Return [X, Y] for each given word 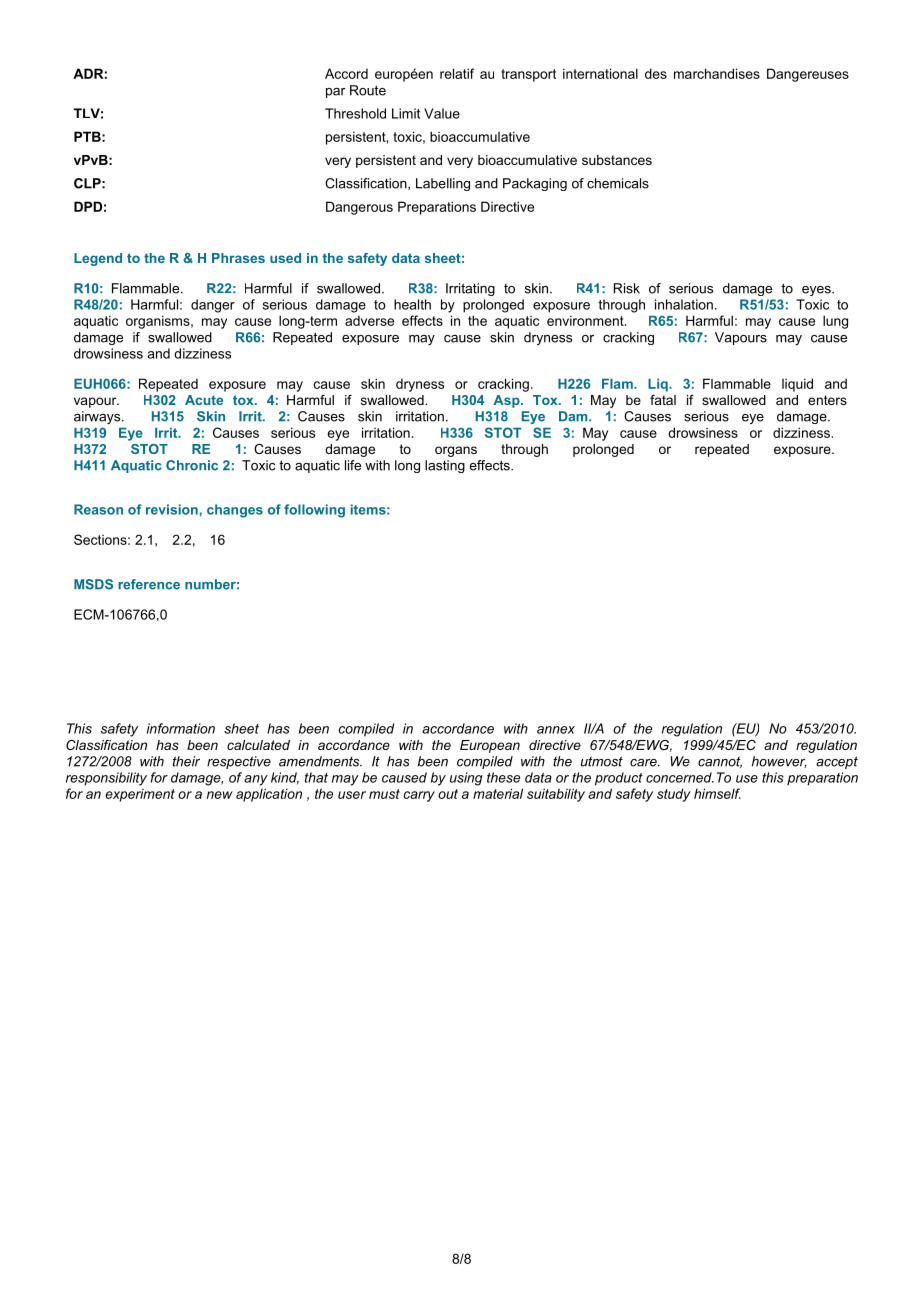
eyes [817, 291]
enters [827, 400]
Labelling [443, 184]
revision [173, 509]
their [186, 761]
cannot [720, 762]
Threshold [355, 113]
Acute [204, 400]
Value [442, 113]
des [656, 73]
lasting [445, 466]
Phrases [238, 258]
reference [149, 584]
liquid [797, 385]
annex [556, 730]
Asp [507, 401]
